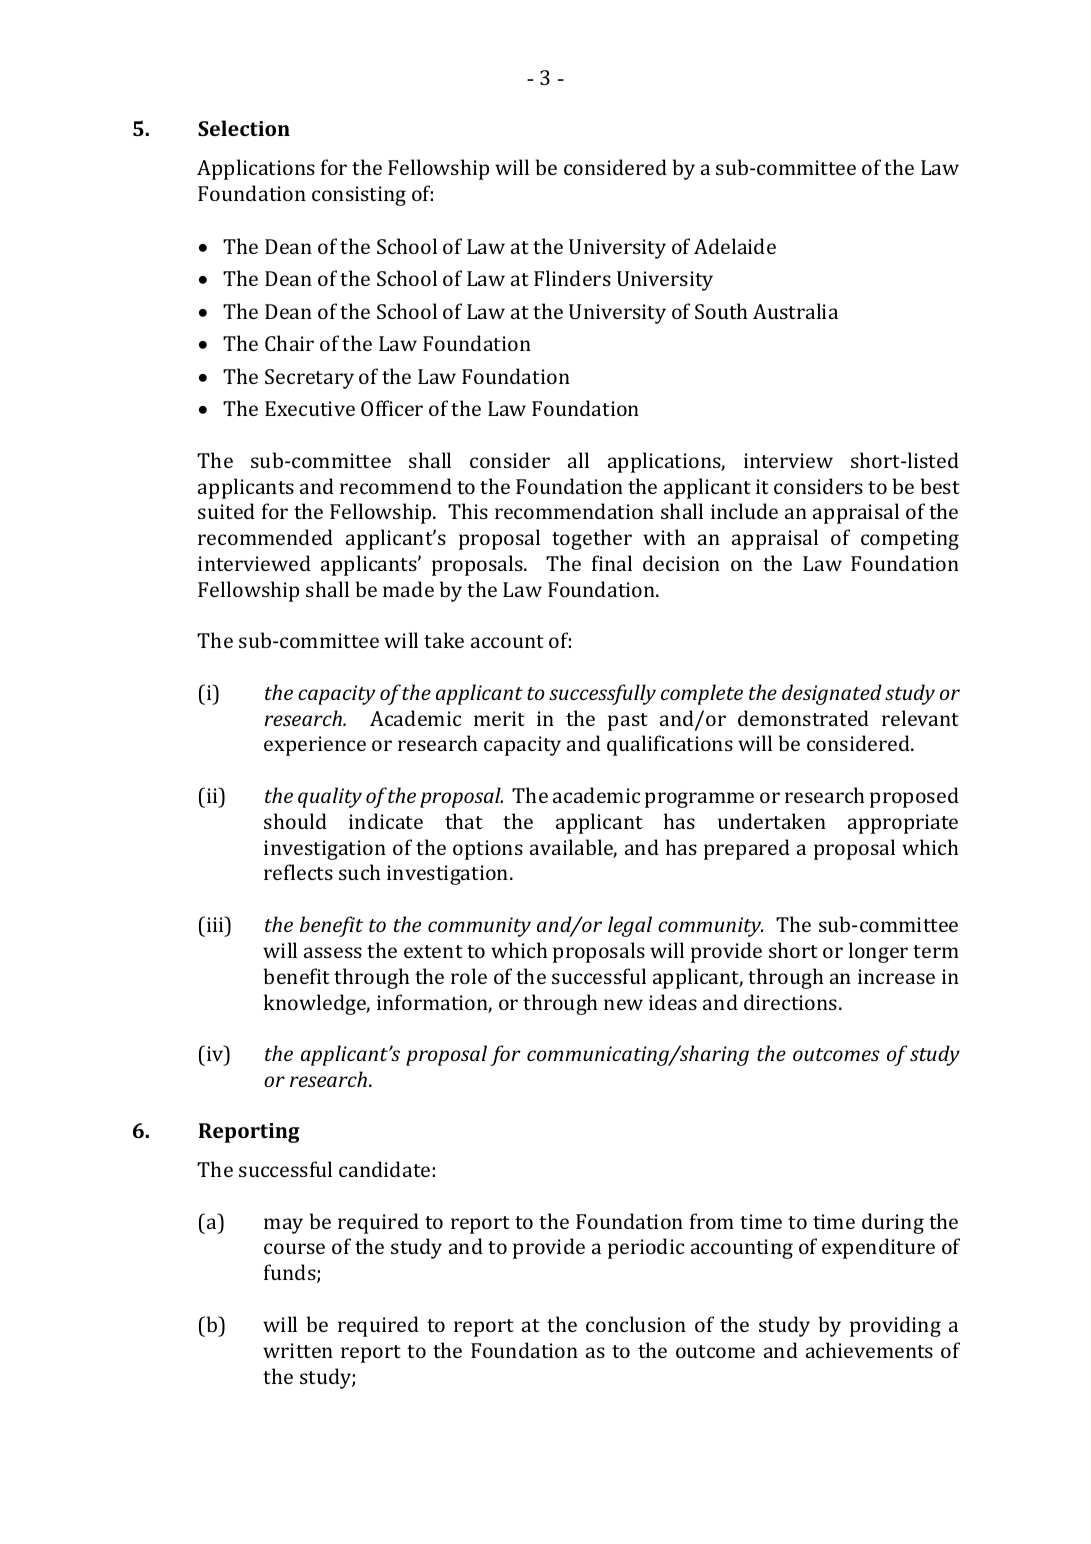 The height and width of the screenshot is (1544, 1091). I want to click on Flinders, so click(572, 278).
